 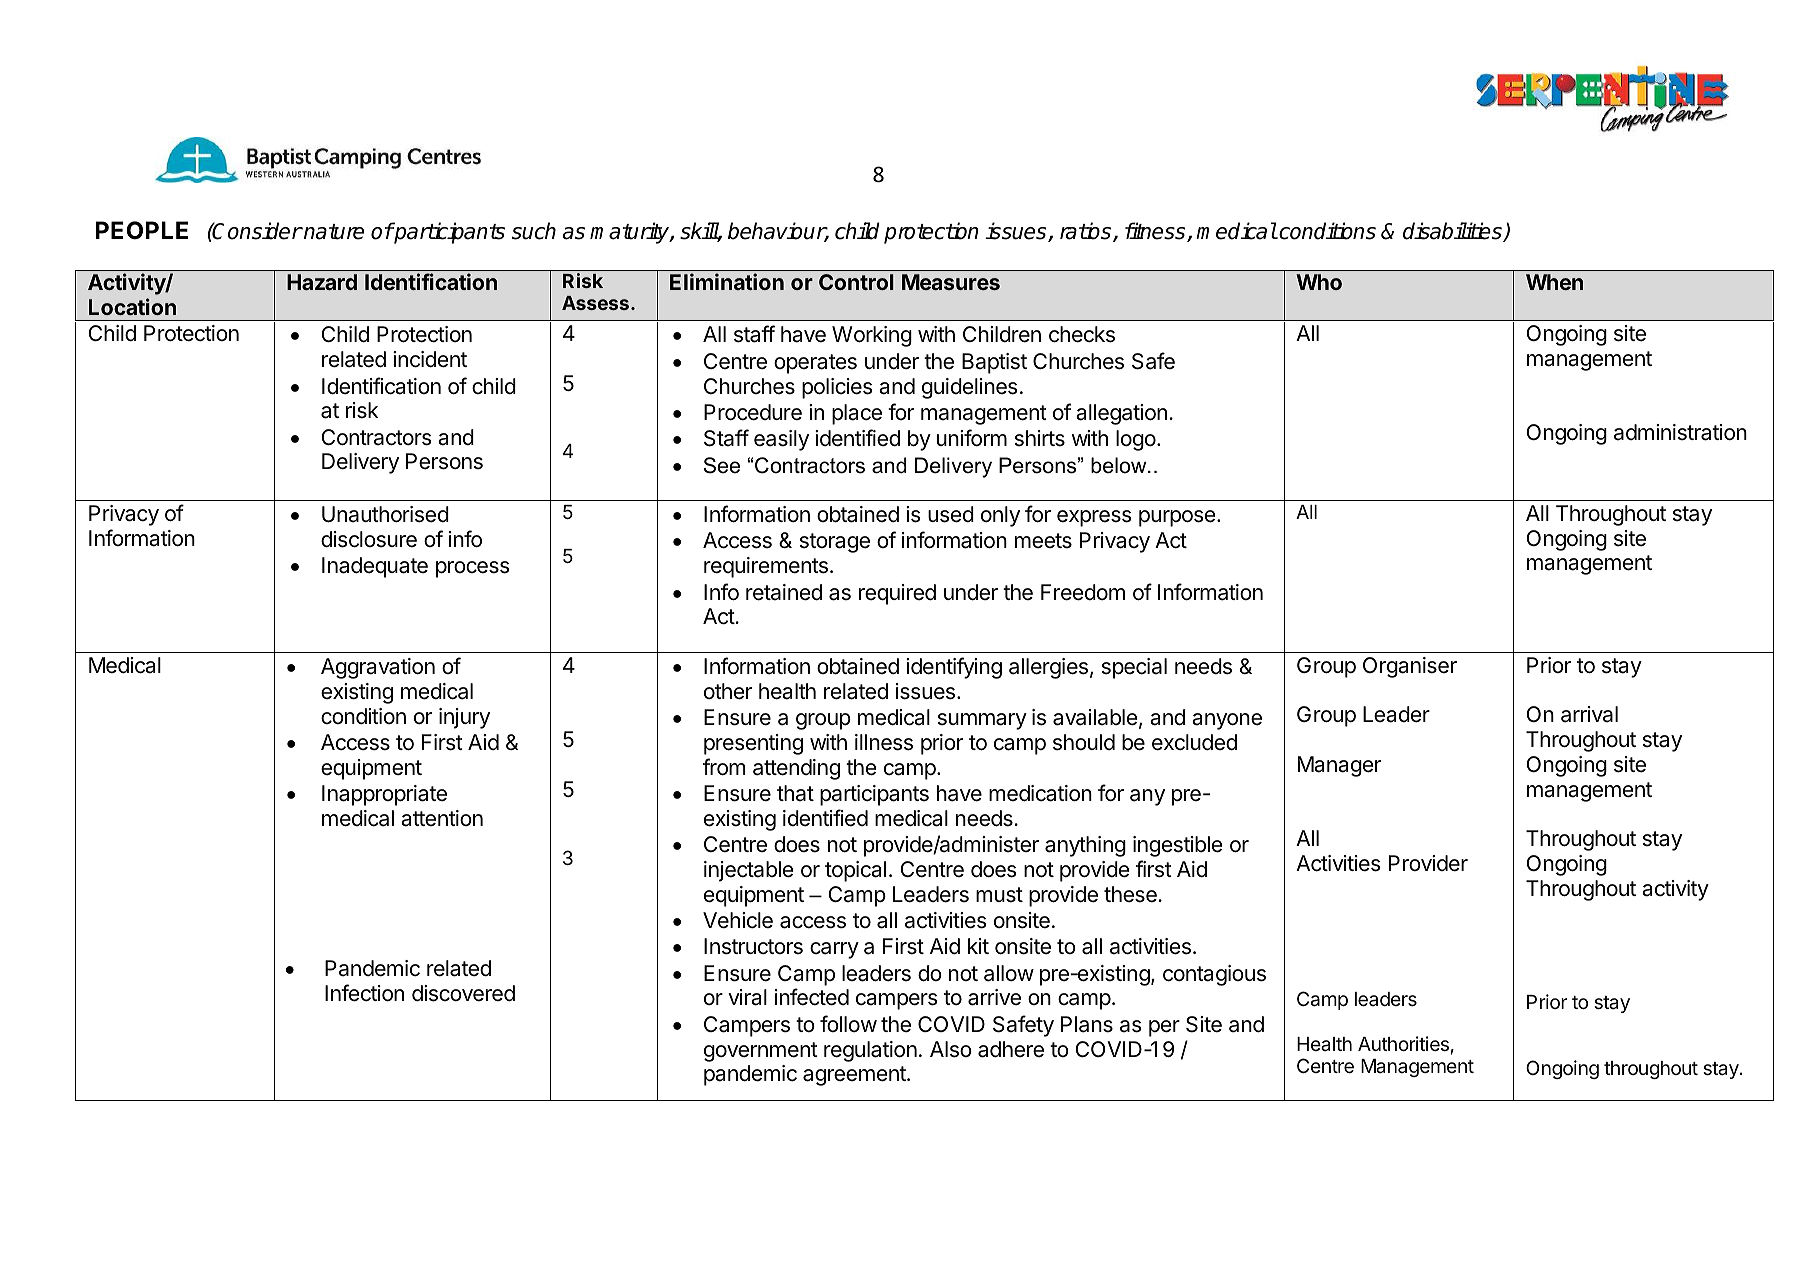 I want to click on that, so click(x=795, y=793).
